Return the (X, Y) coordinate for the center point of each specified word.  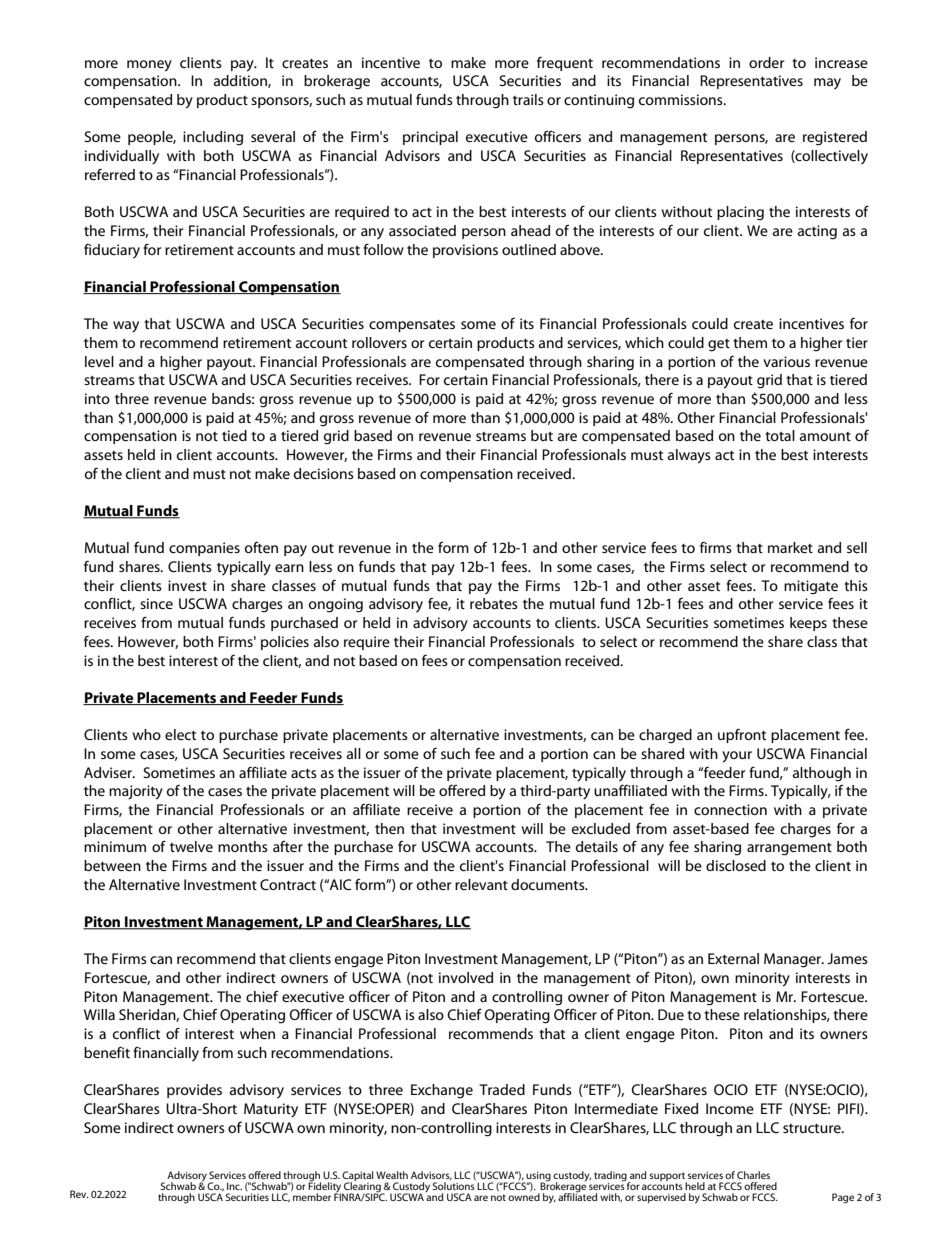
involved (466, 977)
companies (204, 549)
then (389, 828)
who (146, 734)
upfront (742, 736)
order (766, 62)
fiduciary (112, 251)
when (257, 1033)
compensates (412, 326)
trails (528, 99)
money (149, 66)
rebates (494, 603)
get (719, 345)
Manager (793, 960)
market (790, 547)
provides (194, 1091)
